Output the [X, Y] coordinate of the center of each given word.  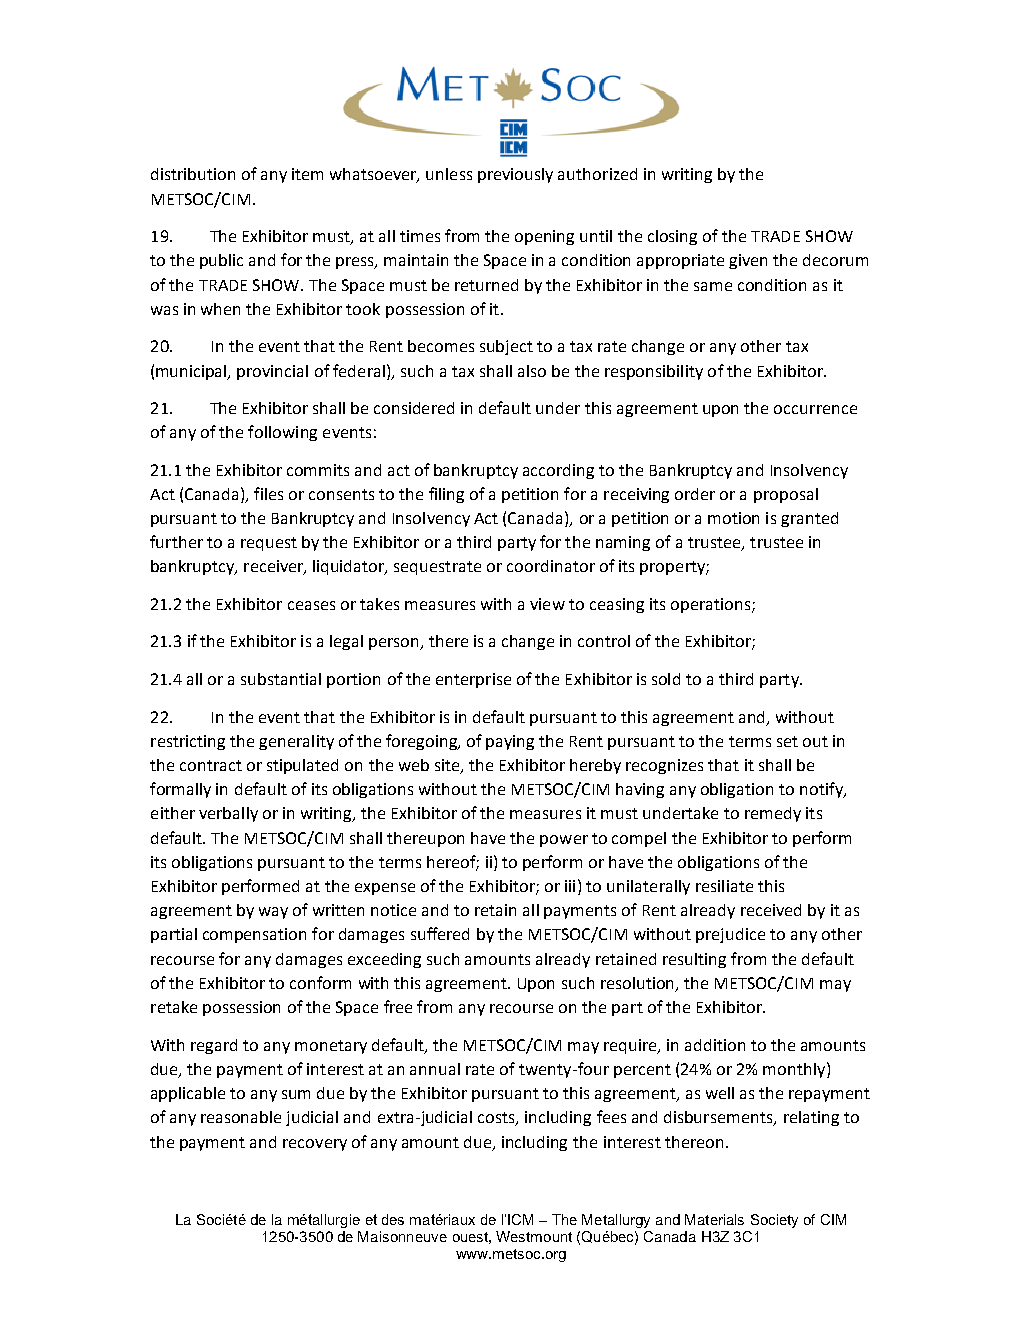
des [393, 1219]
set [787, 741]
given [748, 261]
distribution [193, 174]
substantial [281, 679]
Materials [714, 1219]
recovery [315, 1145]
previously [515, 175]
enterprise [473, 680]
